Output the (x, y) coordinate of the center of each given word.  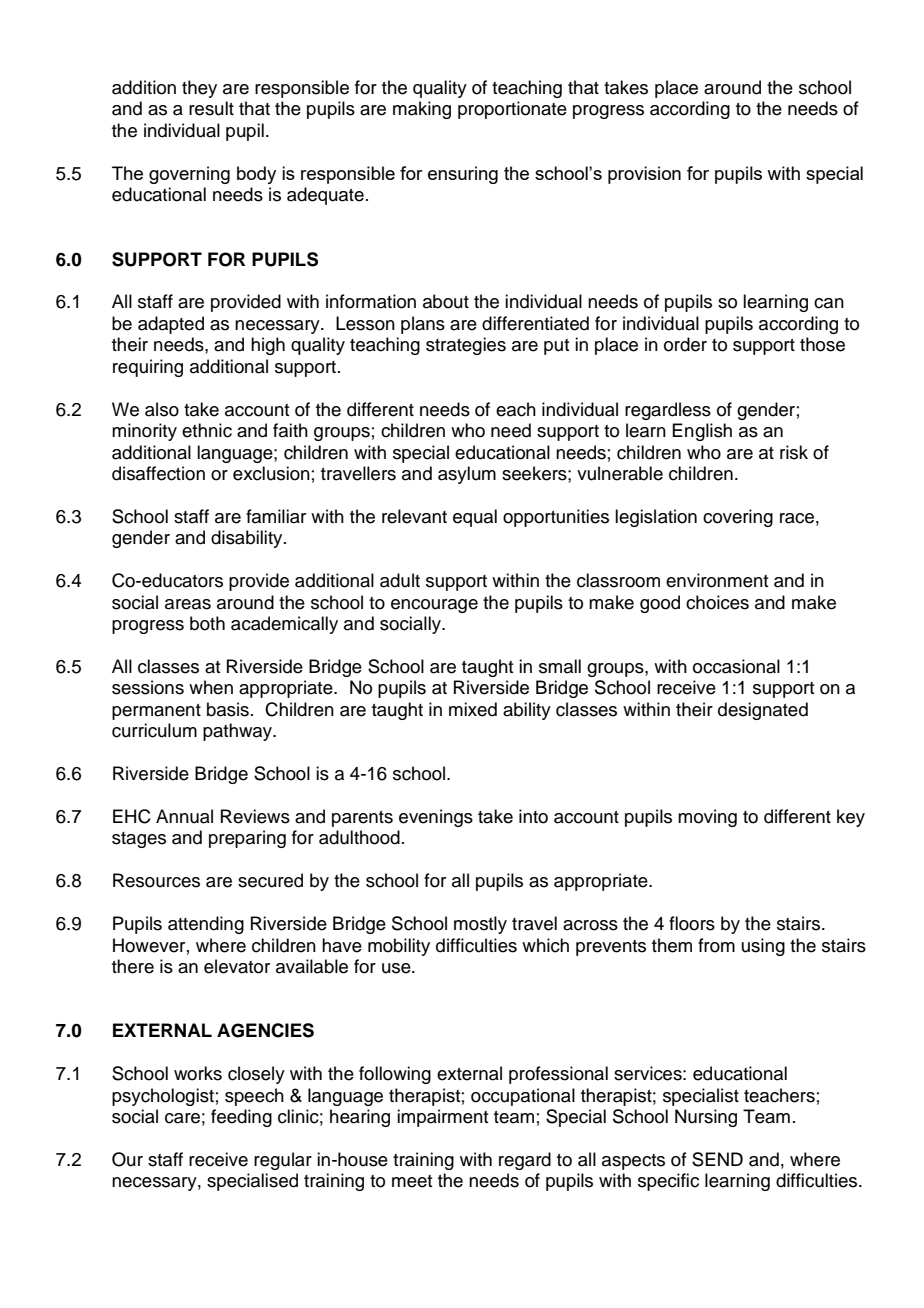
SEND (717, 1159)
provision (644, 175)
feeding (241, 1118)
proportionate (512, 110)
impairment (442, 1118)
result (211, 108)
